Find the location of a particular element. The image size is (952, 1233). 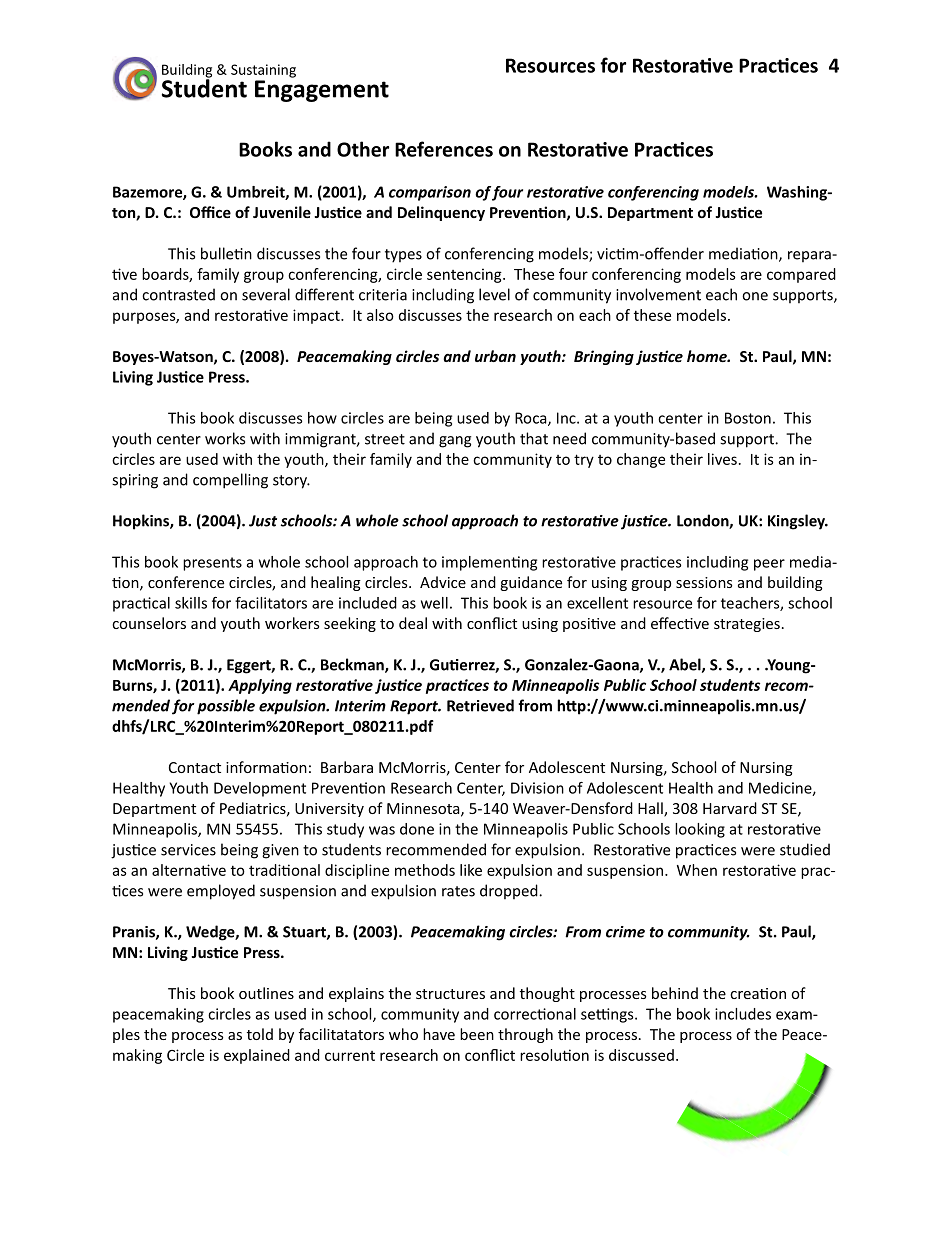

been is located at coordinates (477, 1034).
